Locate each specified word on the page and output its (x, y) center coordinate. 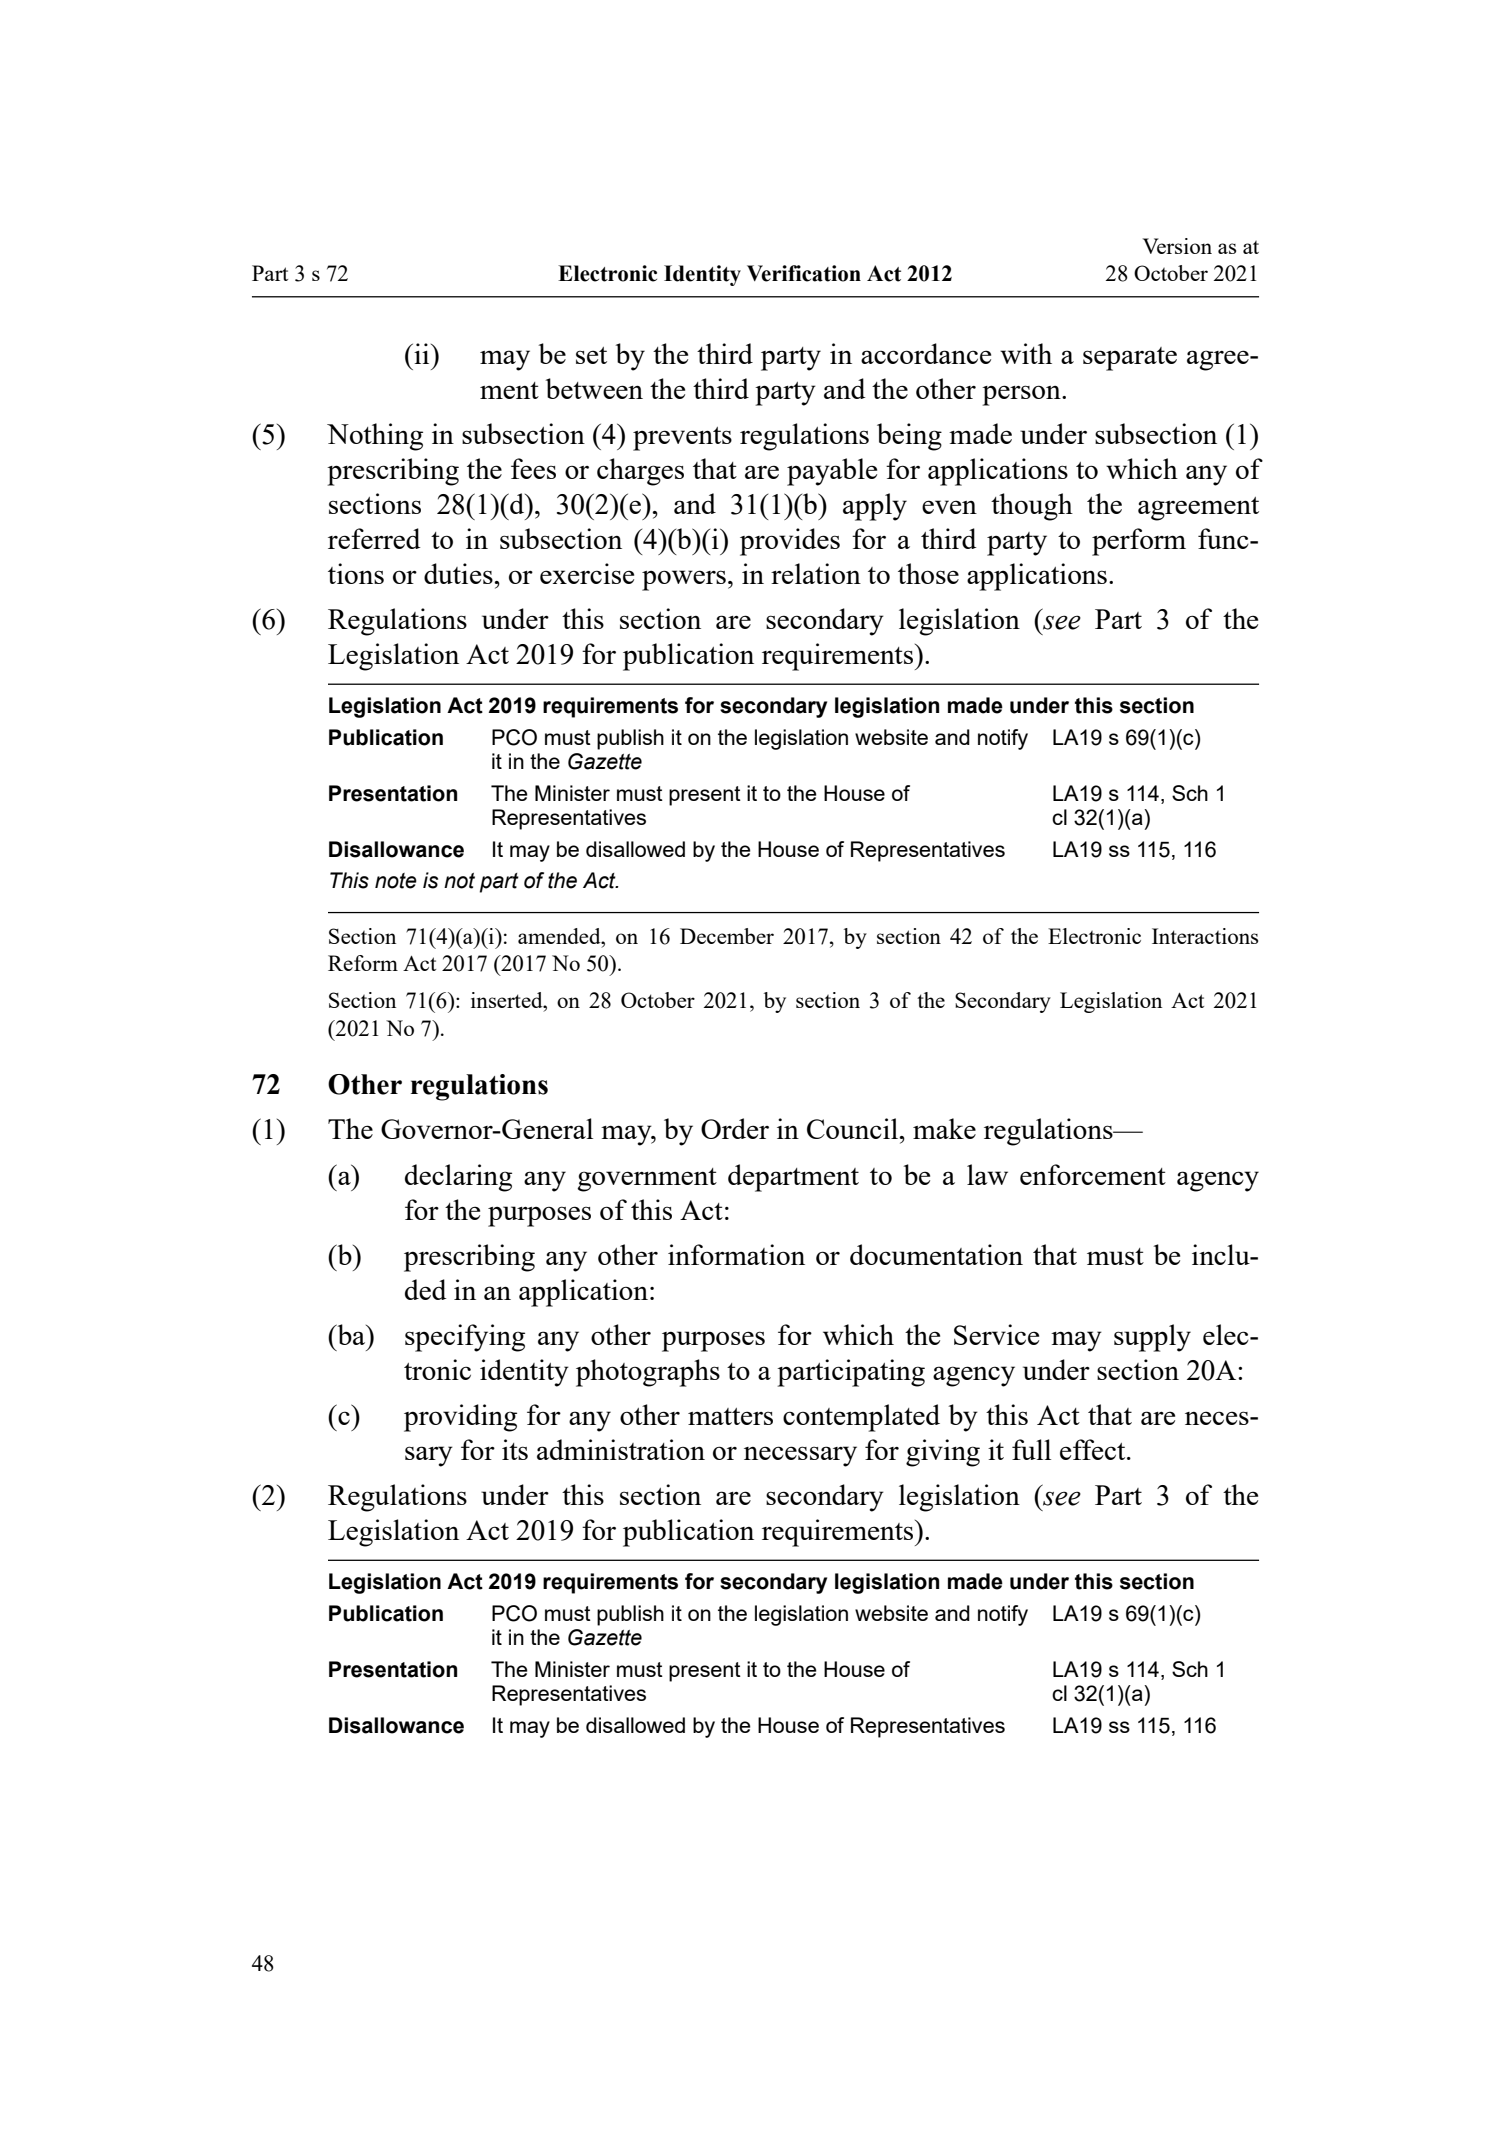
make (944, 1128)
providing (460, 1418)
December (727, 936)
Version (1177, 246)
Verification (804, 273)
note (396, 881)
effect (1094, 1449)
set (591, 355)
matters (730, 1416)
